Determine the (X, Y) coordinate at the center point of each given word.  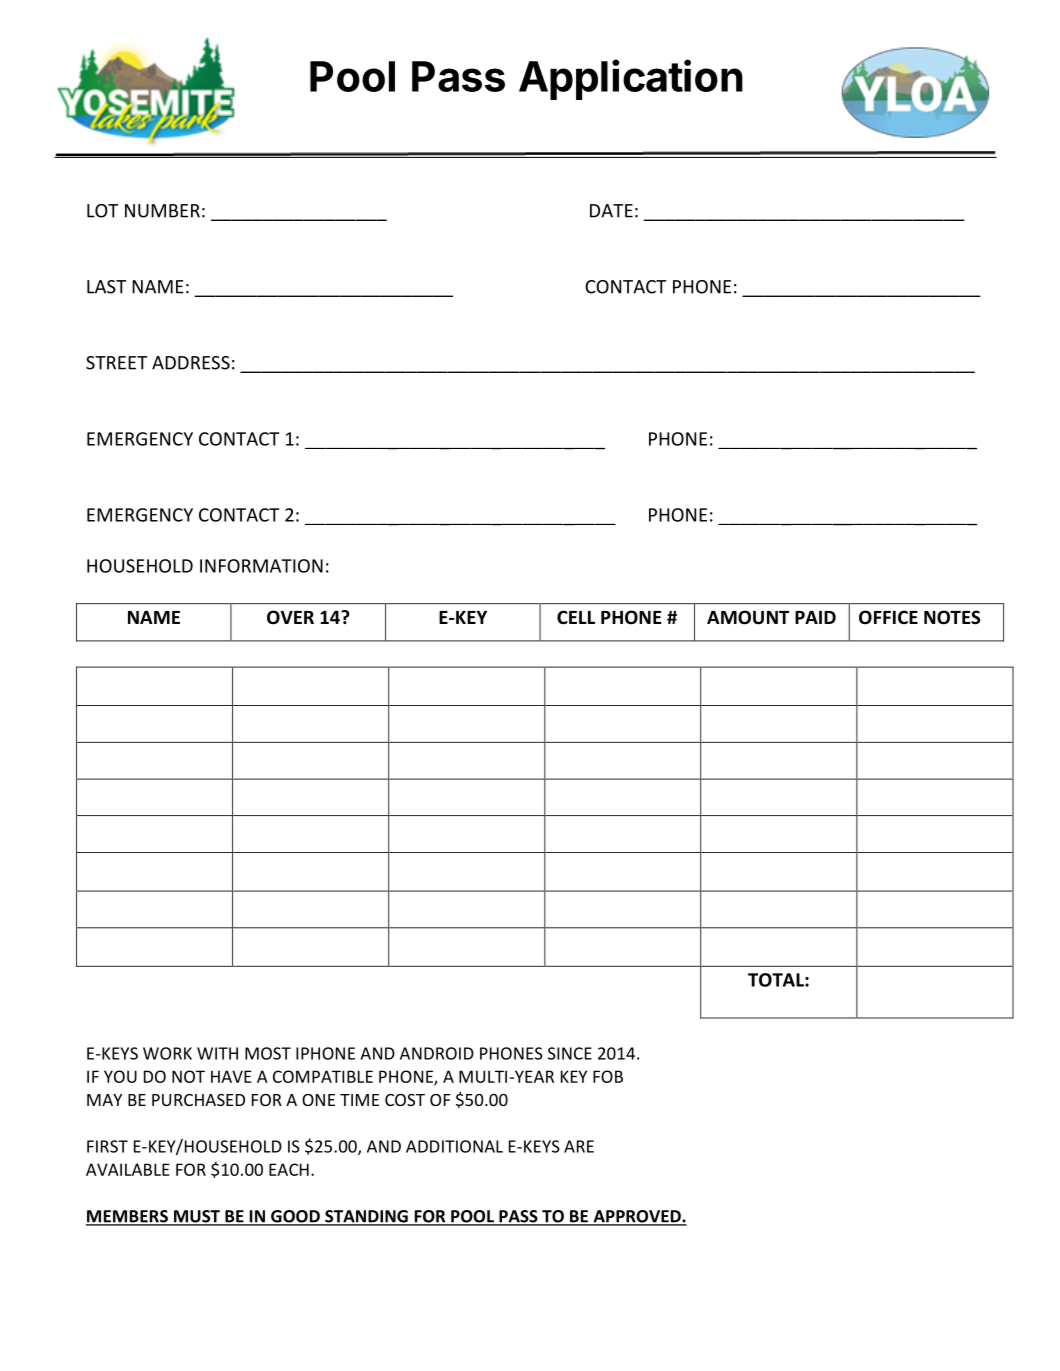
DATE (611, 211)
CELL (576, 617)
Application (631, 79)
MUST (196, 1217)
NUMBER (162, 211)
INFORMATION (261, 566)
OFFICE (888, 617)
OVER (290, 617)
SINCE (570, 1053)
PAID (815, 617)
